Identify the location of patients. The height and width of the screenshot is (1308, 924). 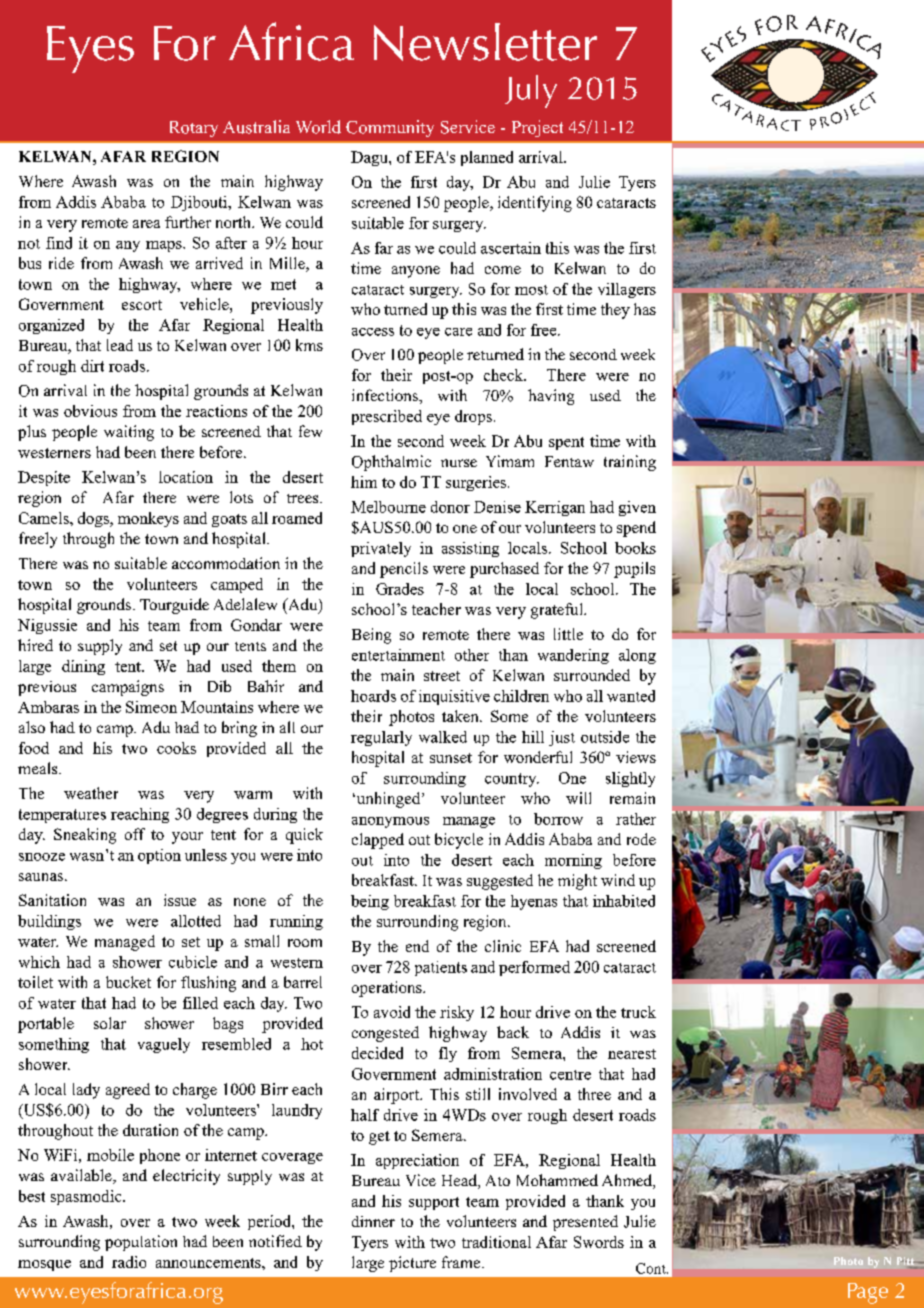
(441, 968).
